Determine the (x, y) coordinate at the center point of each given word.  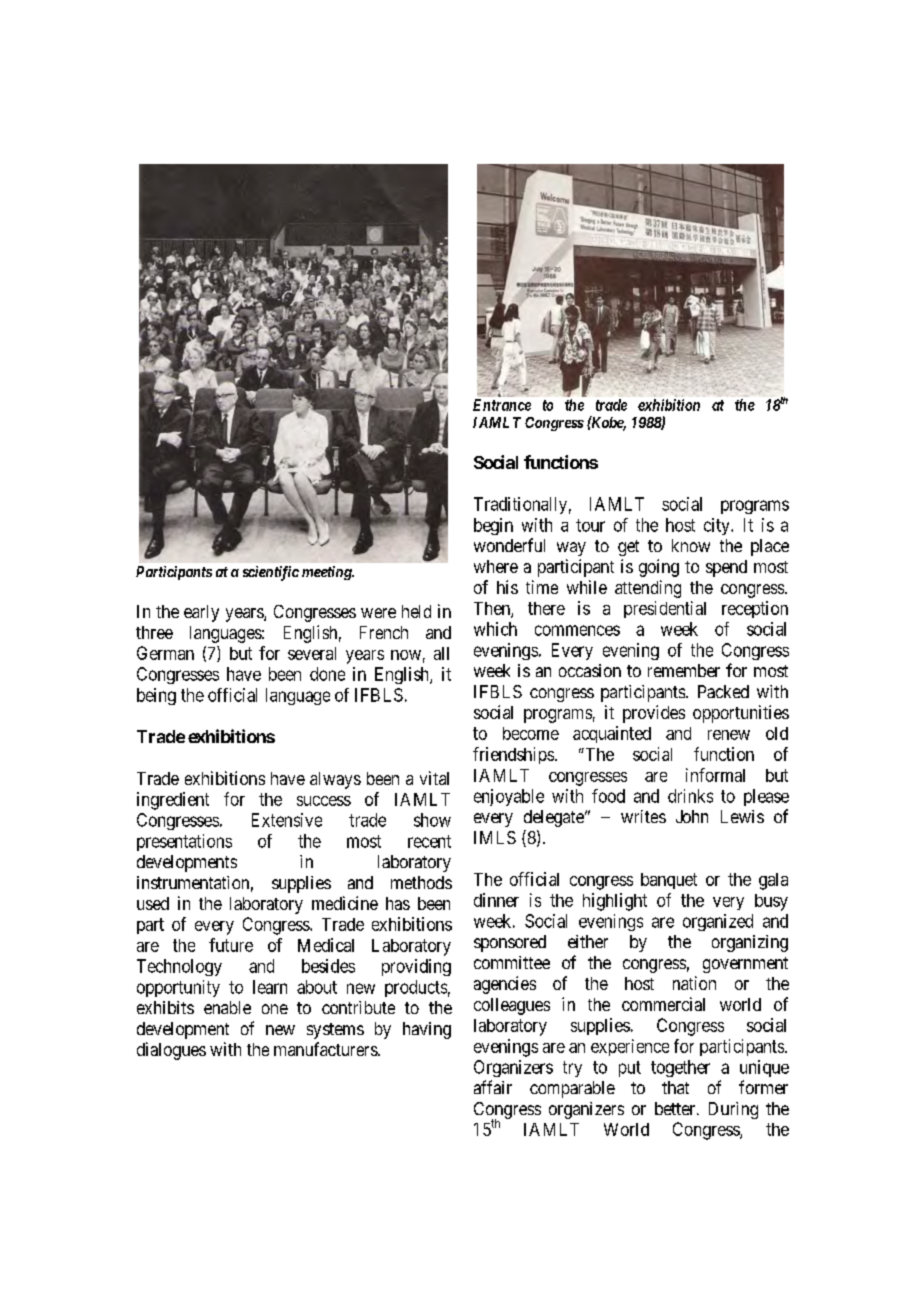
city (718, 526)
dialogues (171, 1051)
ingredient (173, 801)
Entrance (502, 405)
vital (434, 778)
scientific (271, 573)
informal (715, 775)
